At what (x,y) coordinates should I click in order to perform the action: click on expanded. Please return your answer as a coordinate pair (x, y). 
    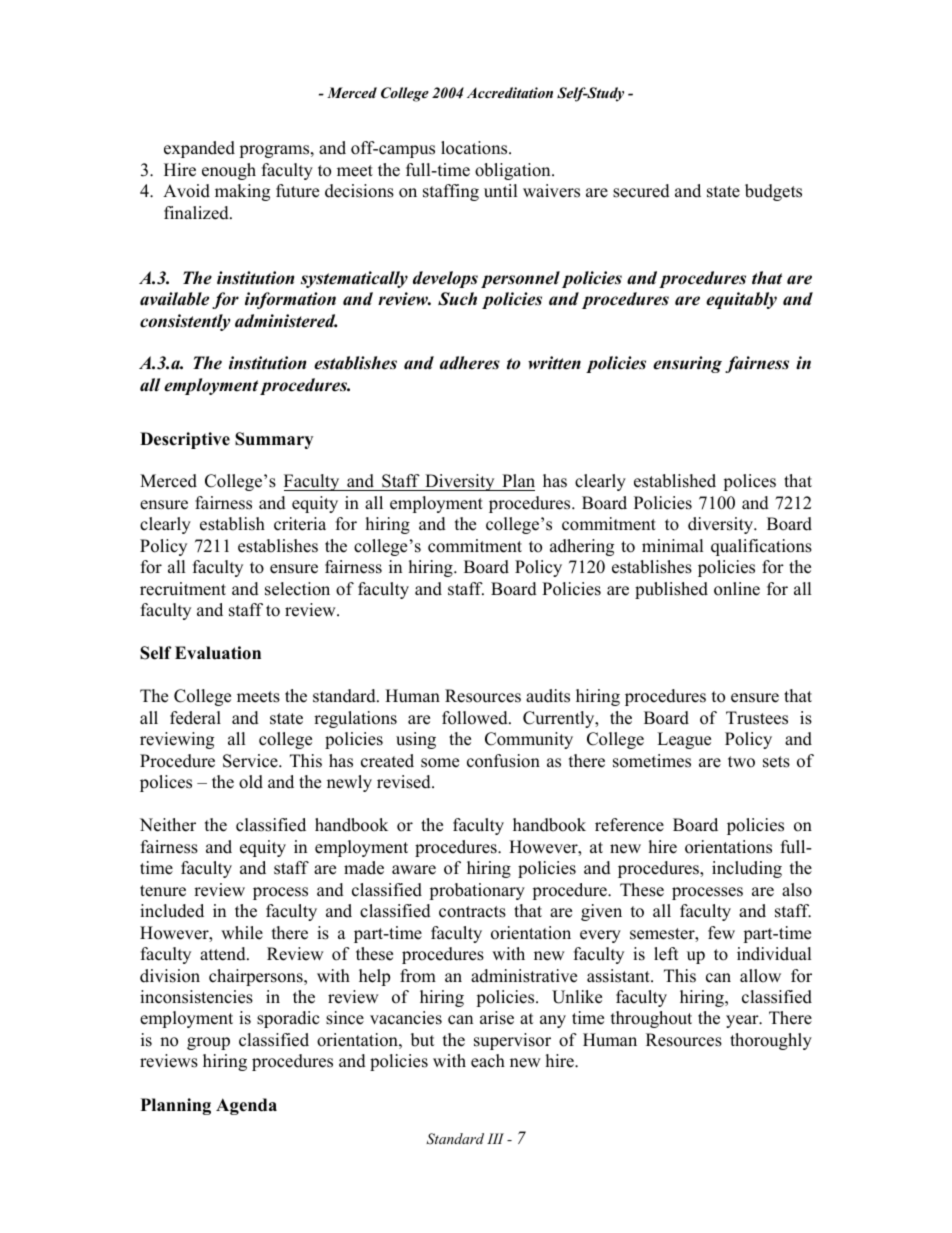
    Looking at the image, I should click on (199, 149).
